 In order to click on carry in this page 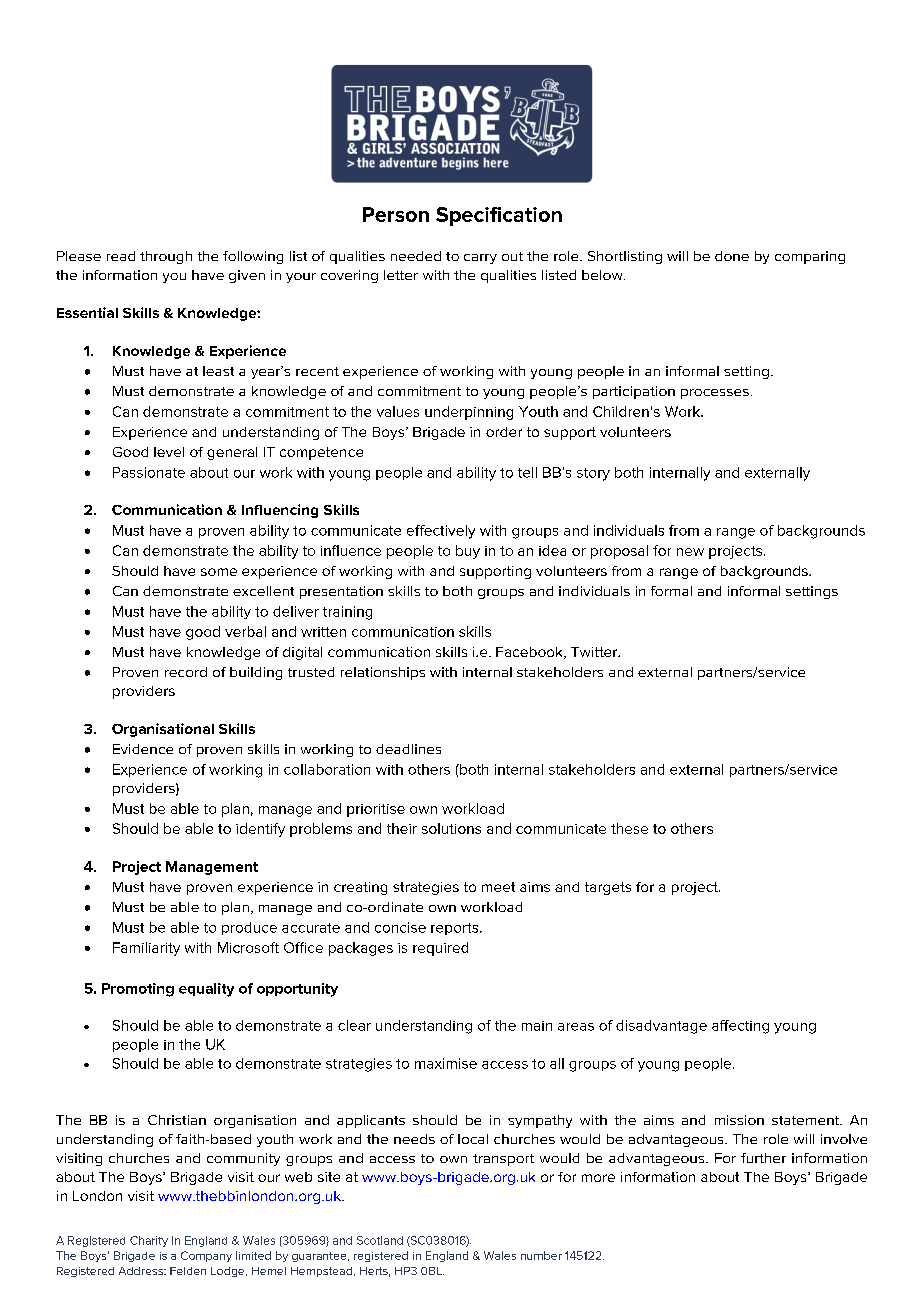, I will do `click(480, 259)`.
